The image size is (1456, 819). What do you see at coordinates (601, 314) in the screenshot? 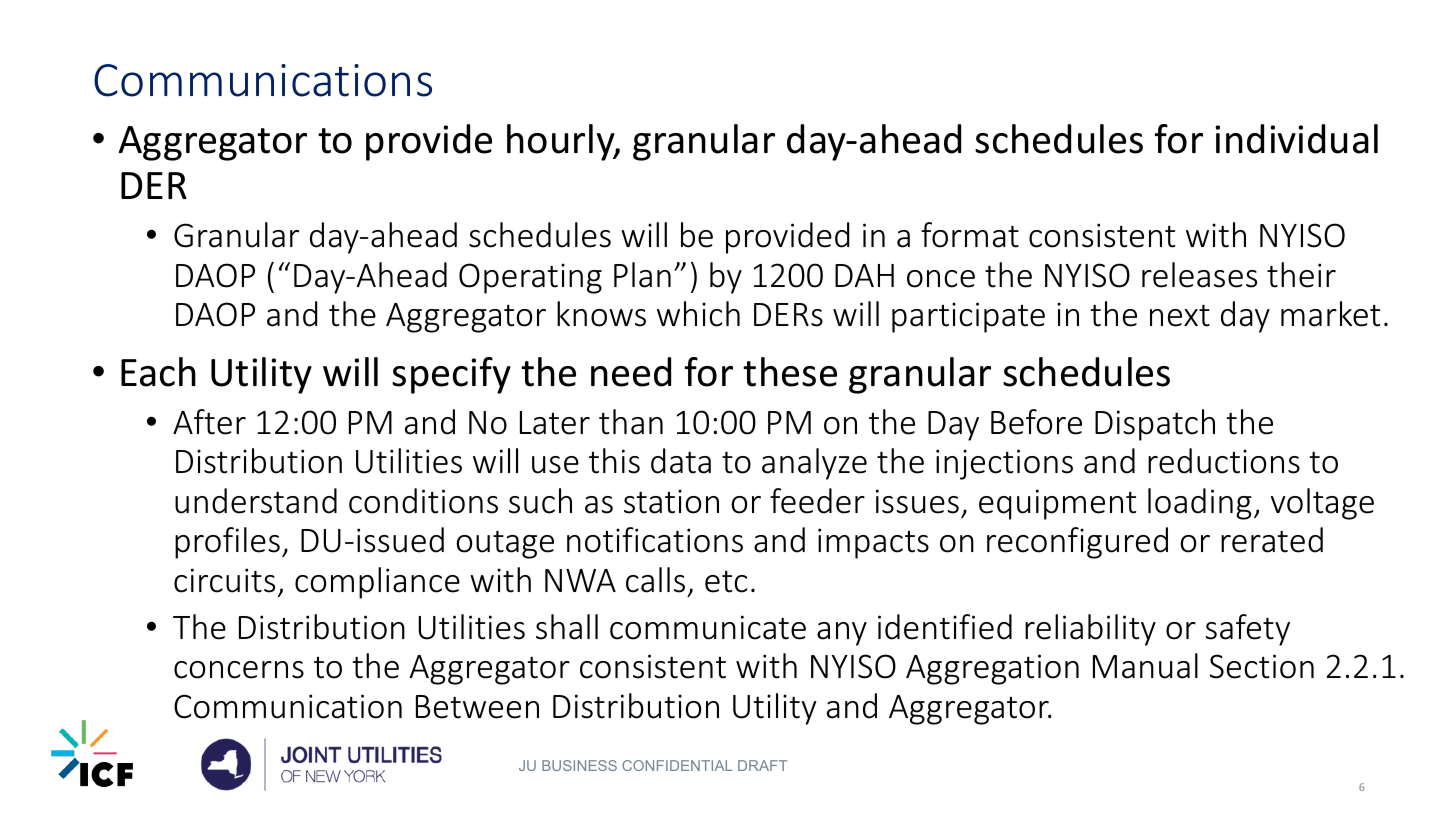
I see `knows` at bounding box center [601, 314].
